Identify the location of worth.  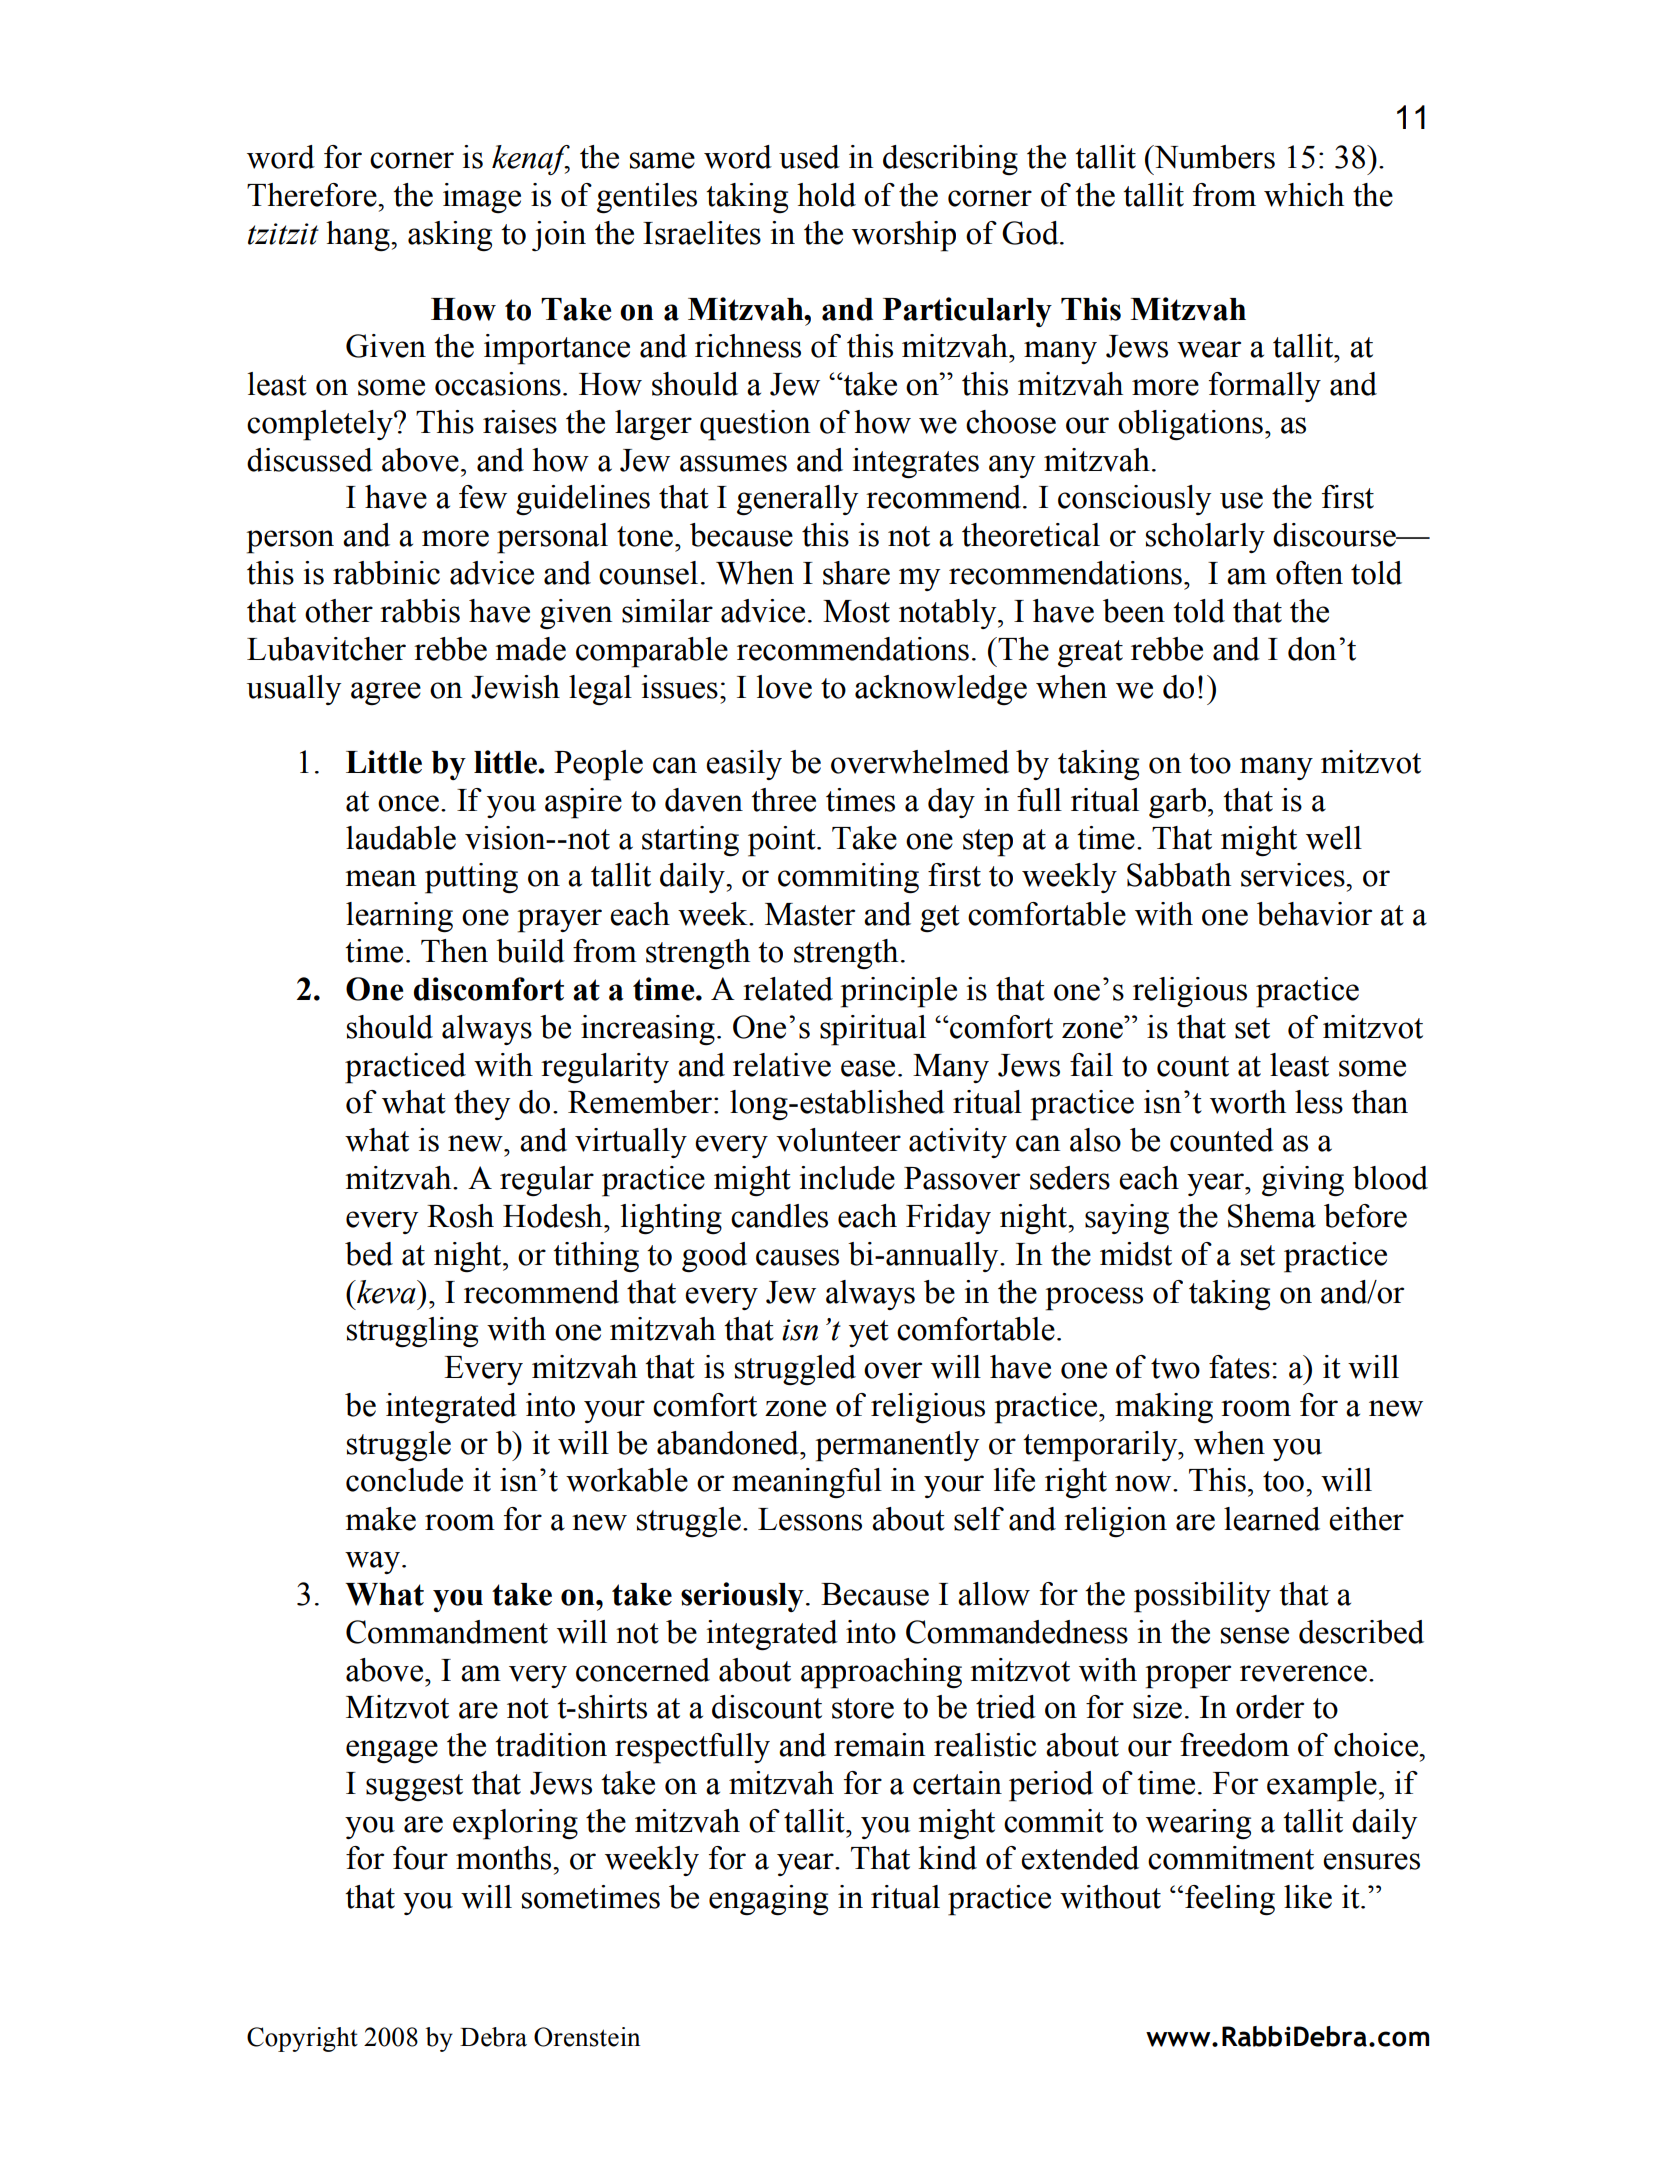
(1248, 1102).
